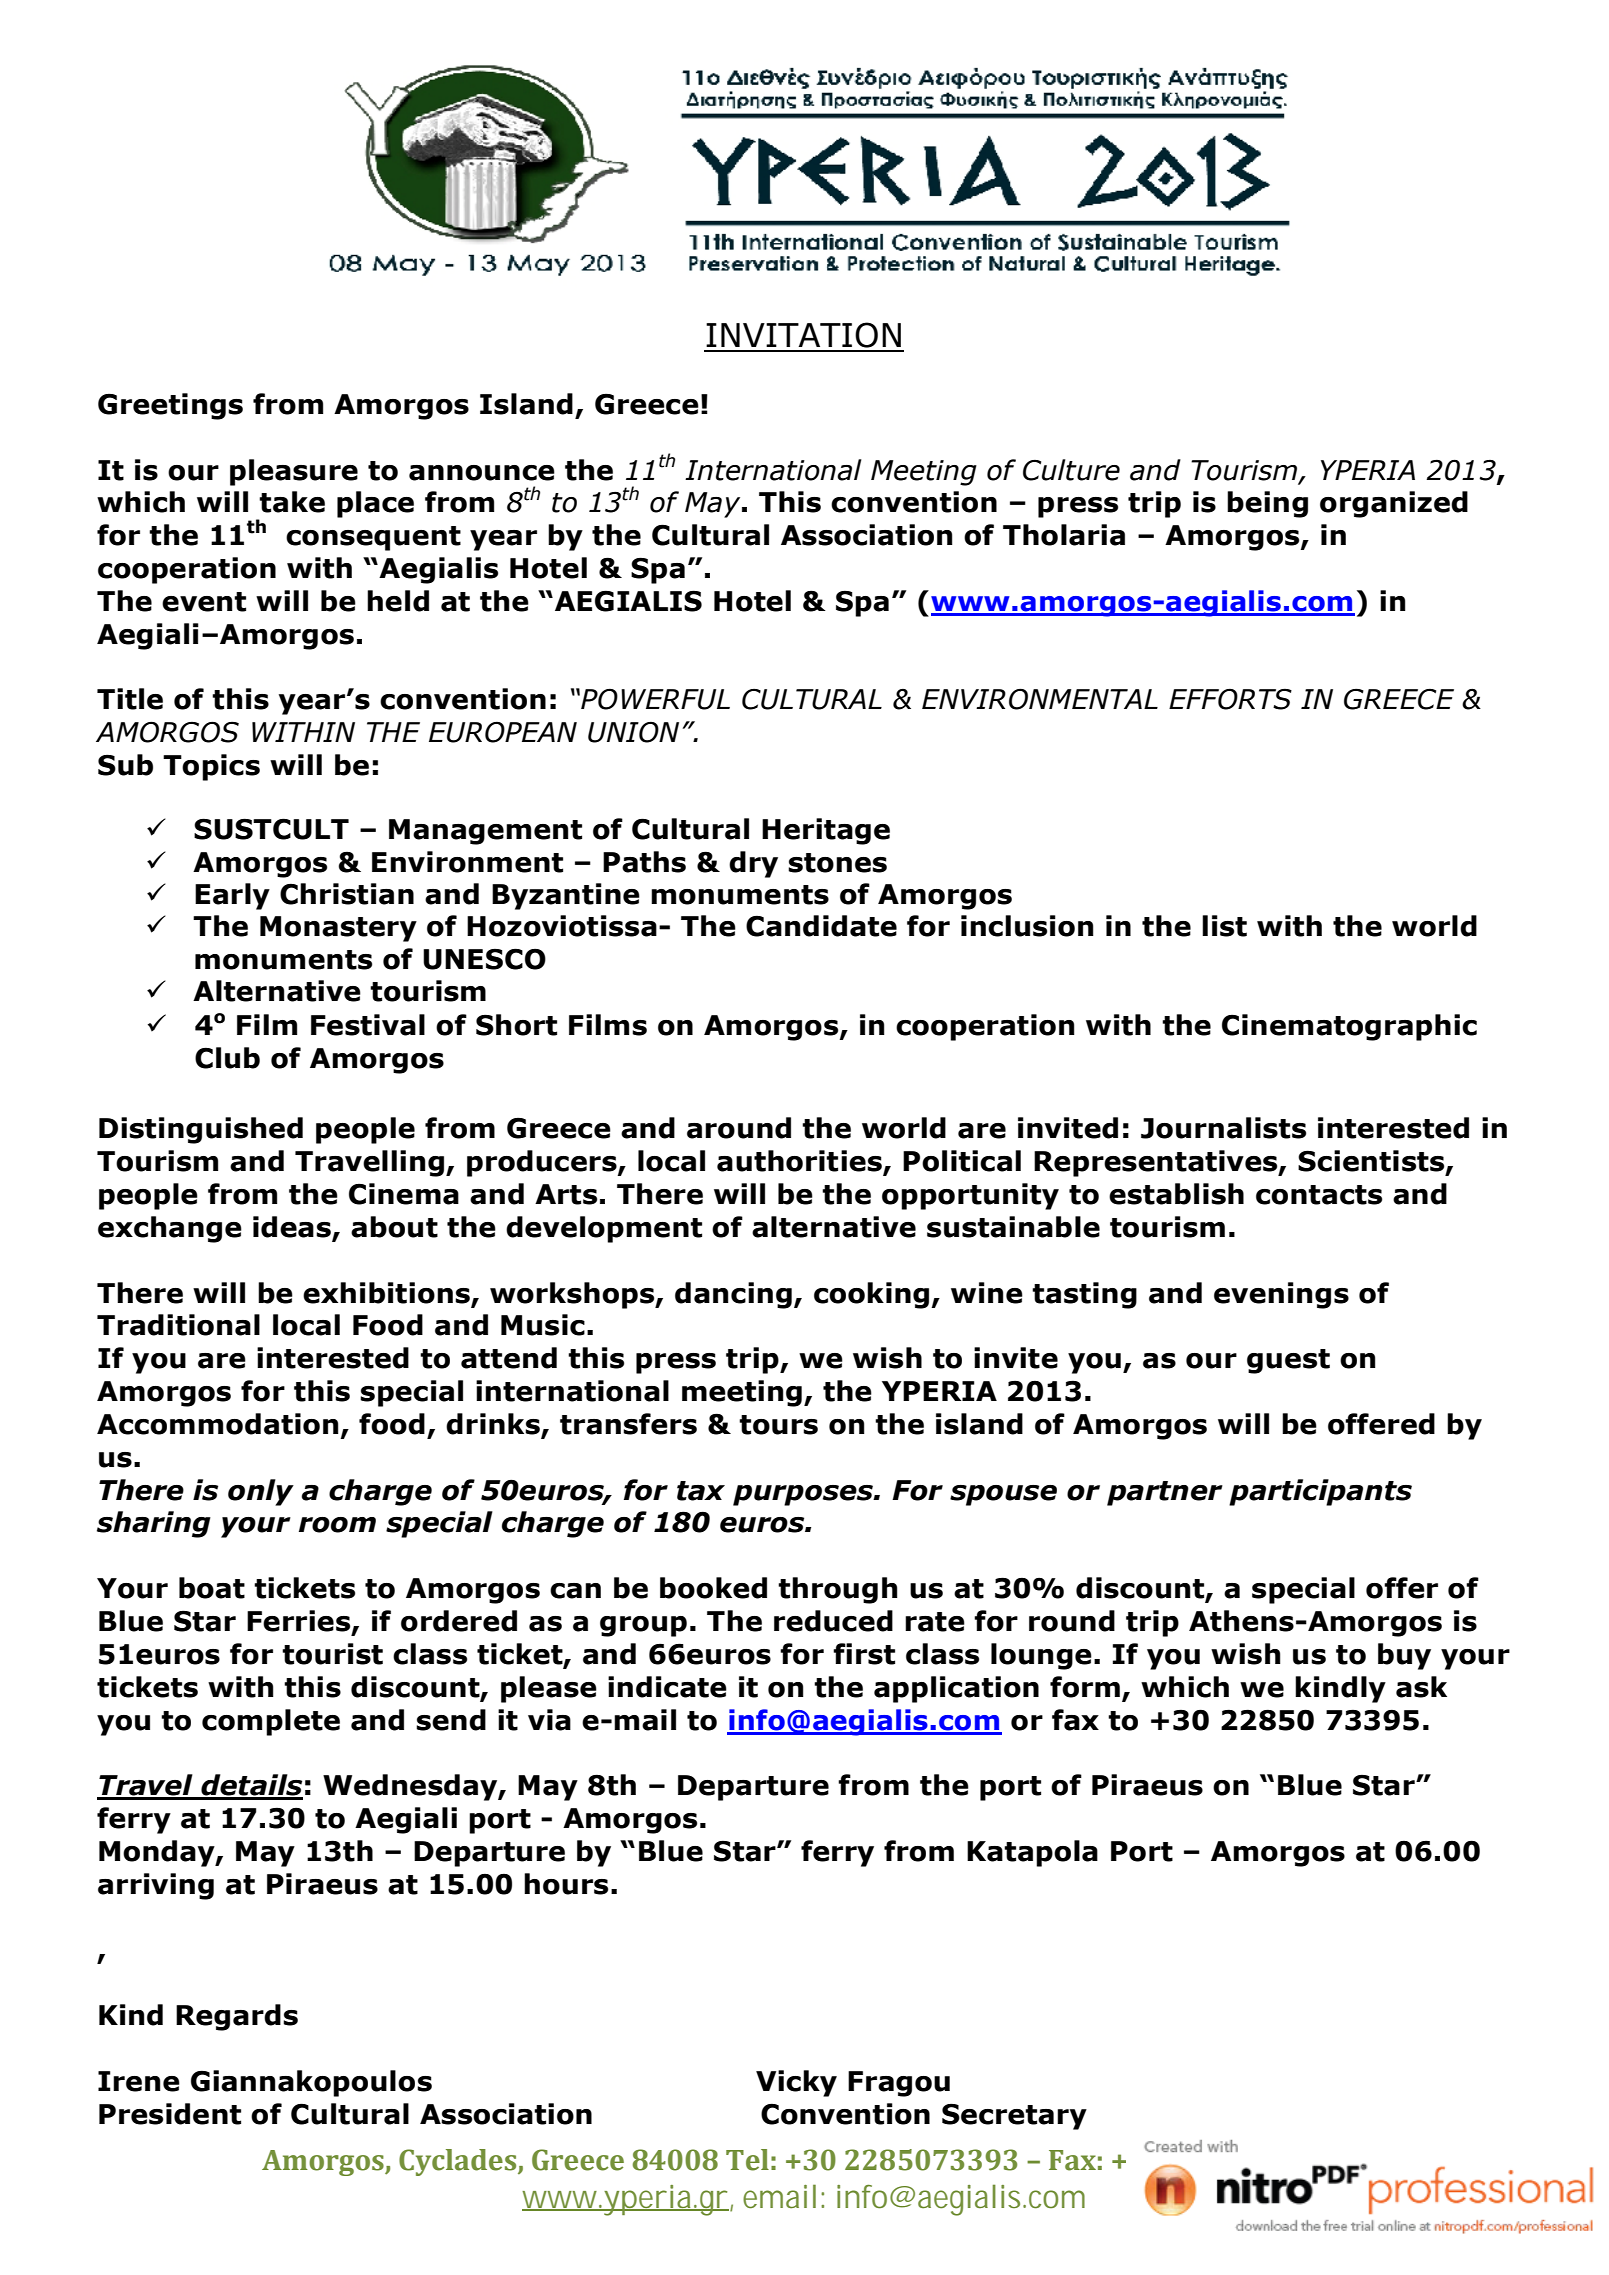 The image size is (1609, 2275). What do you see at coordinates (821, 926) in the screenshot?
I see `Candidate` at bounding box center [821, 926].
